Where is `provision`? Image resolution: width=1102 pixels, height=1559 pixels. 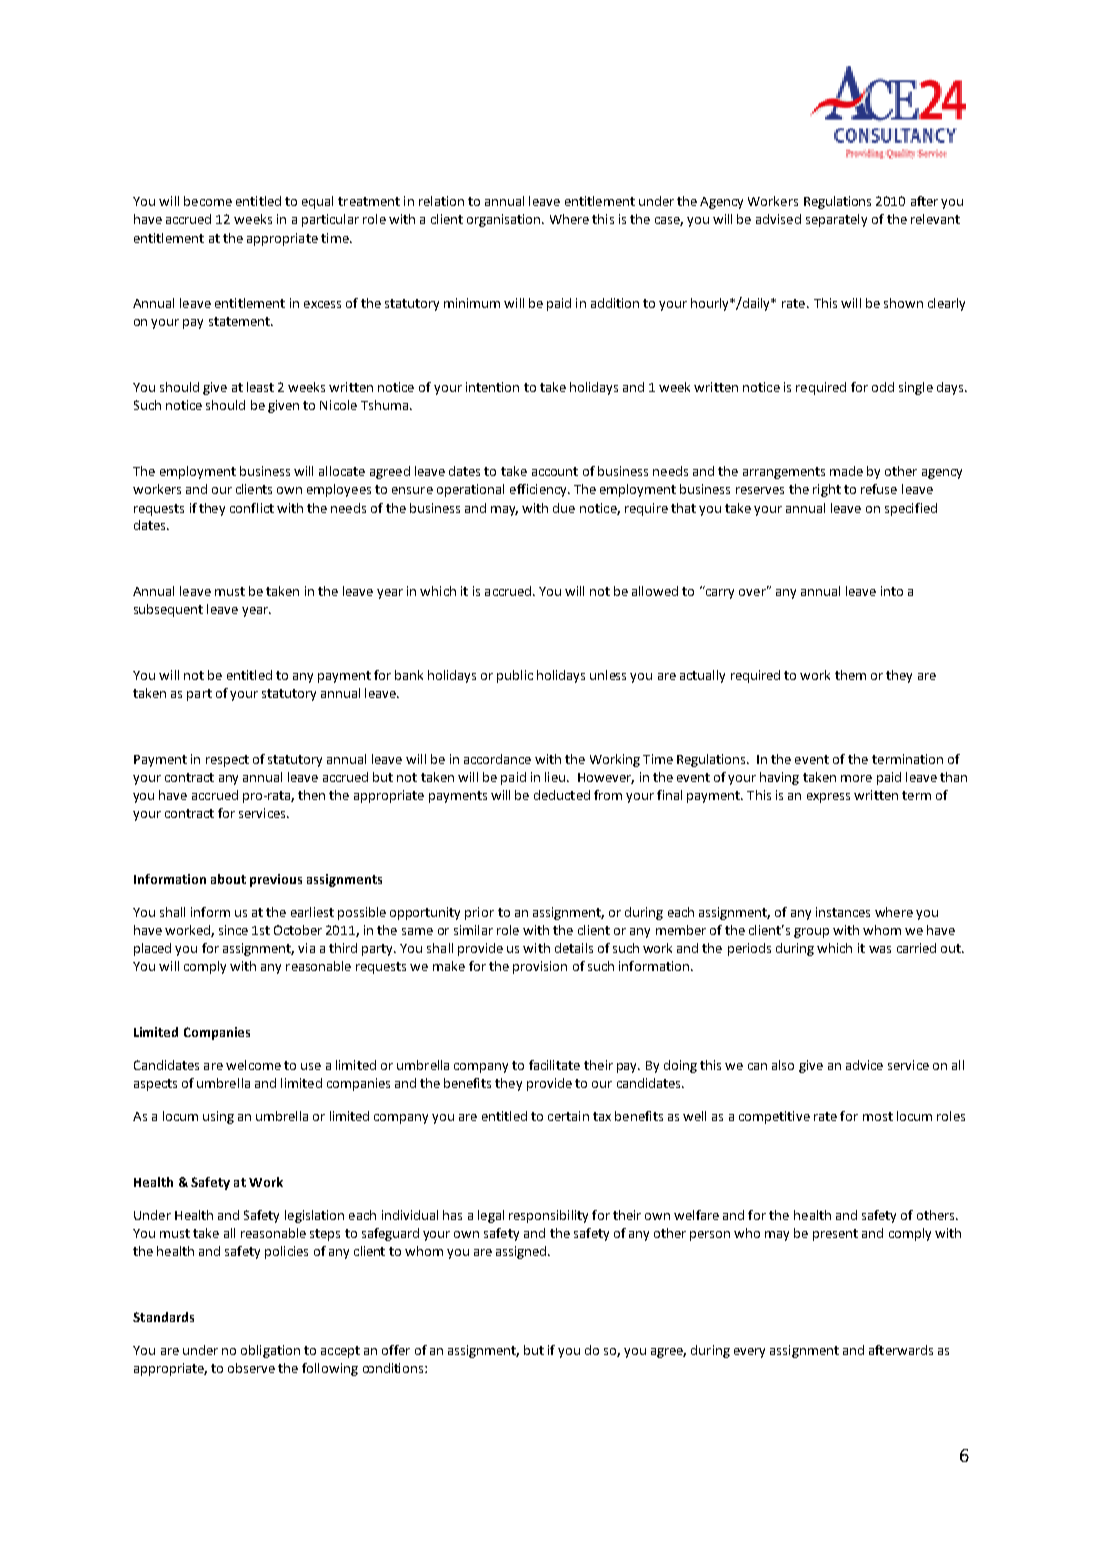
provision is located at coordinates (540, 967).
